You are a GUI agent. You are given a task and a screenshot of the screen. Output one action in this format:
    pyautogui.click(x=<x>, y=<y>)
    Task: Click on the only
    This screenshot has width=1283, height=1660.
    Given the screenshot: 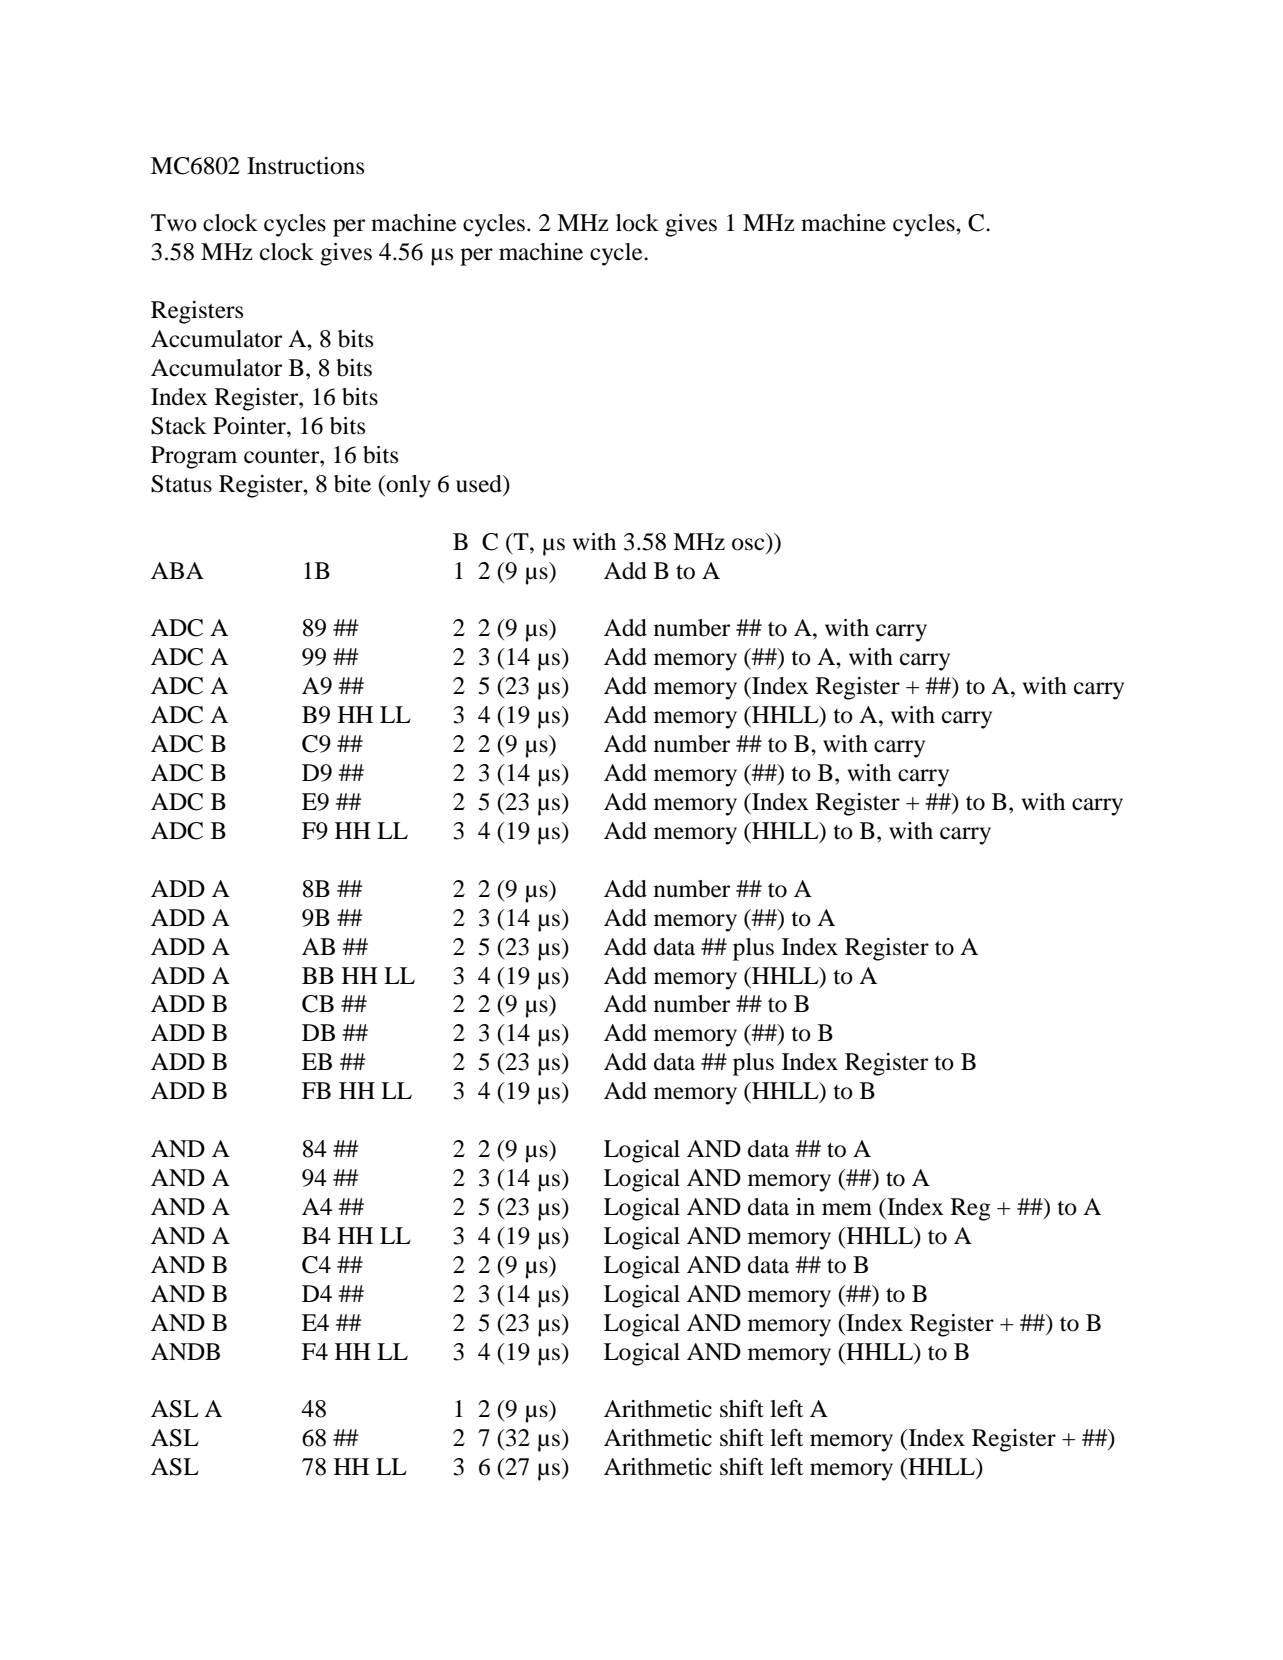 What is the action you would take?
    pyautogui.click(x=407, y=486)
